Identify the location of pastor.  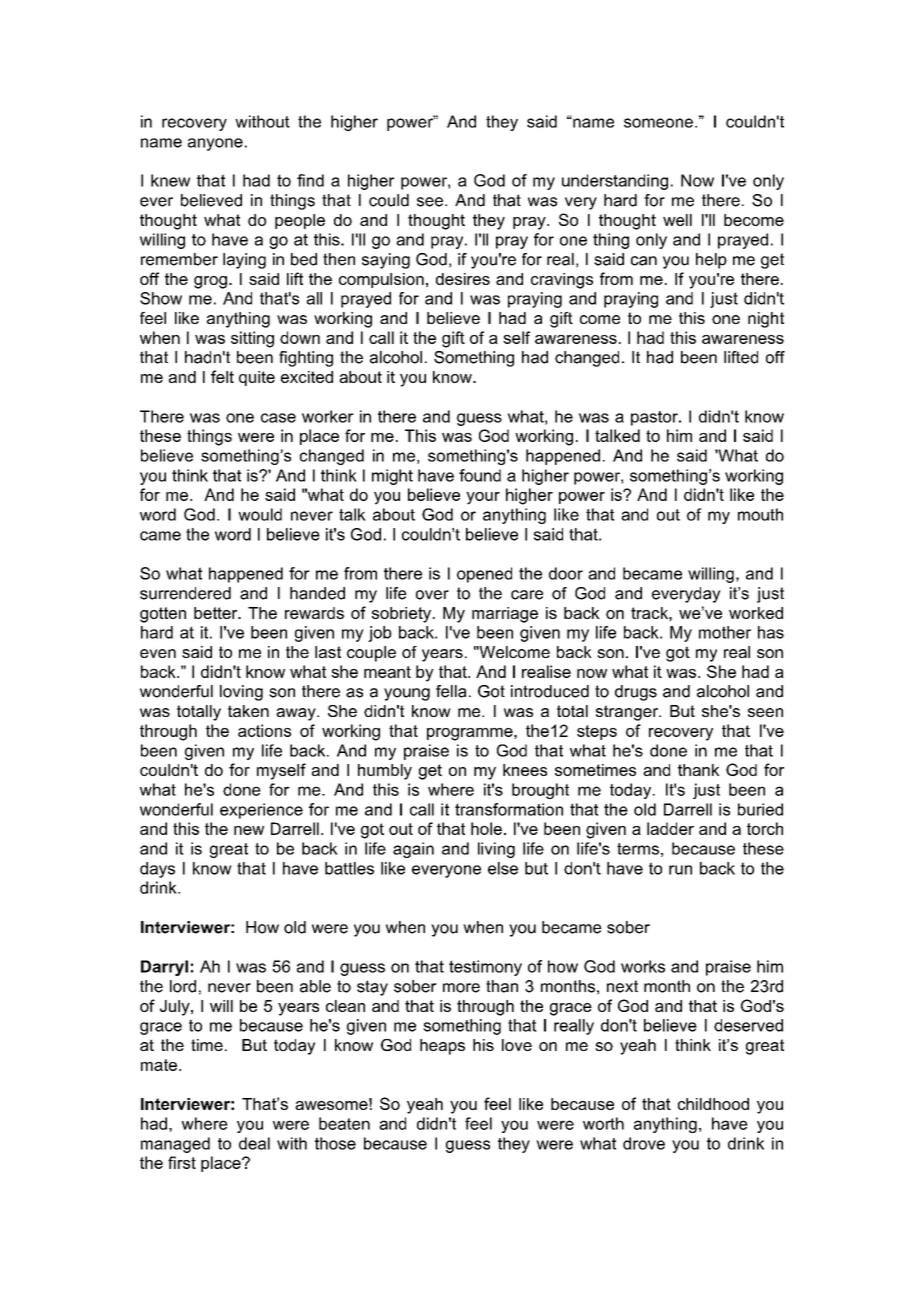
(655, 418).
